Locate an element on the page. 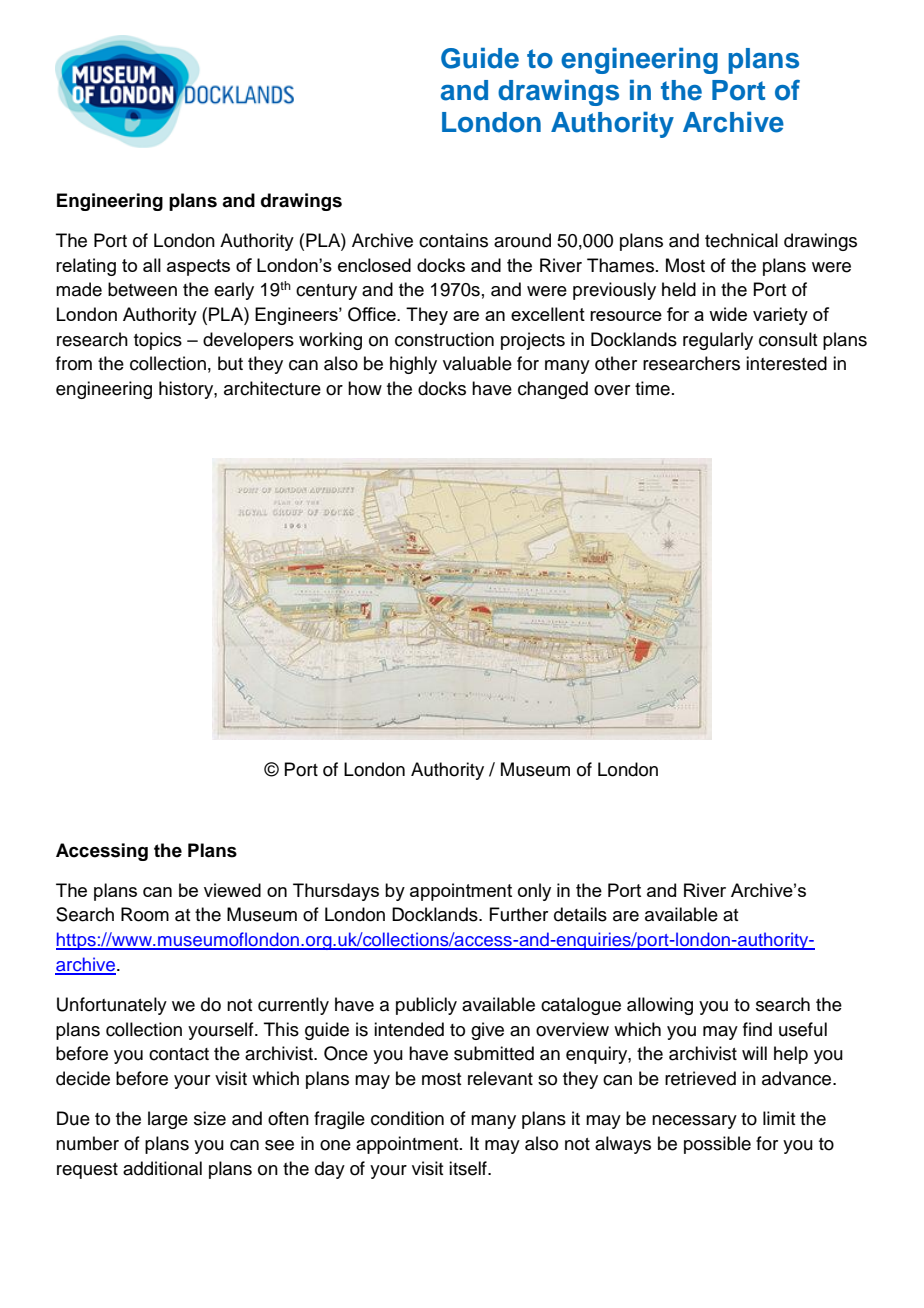  held is located at coordinates (679, 289).
